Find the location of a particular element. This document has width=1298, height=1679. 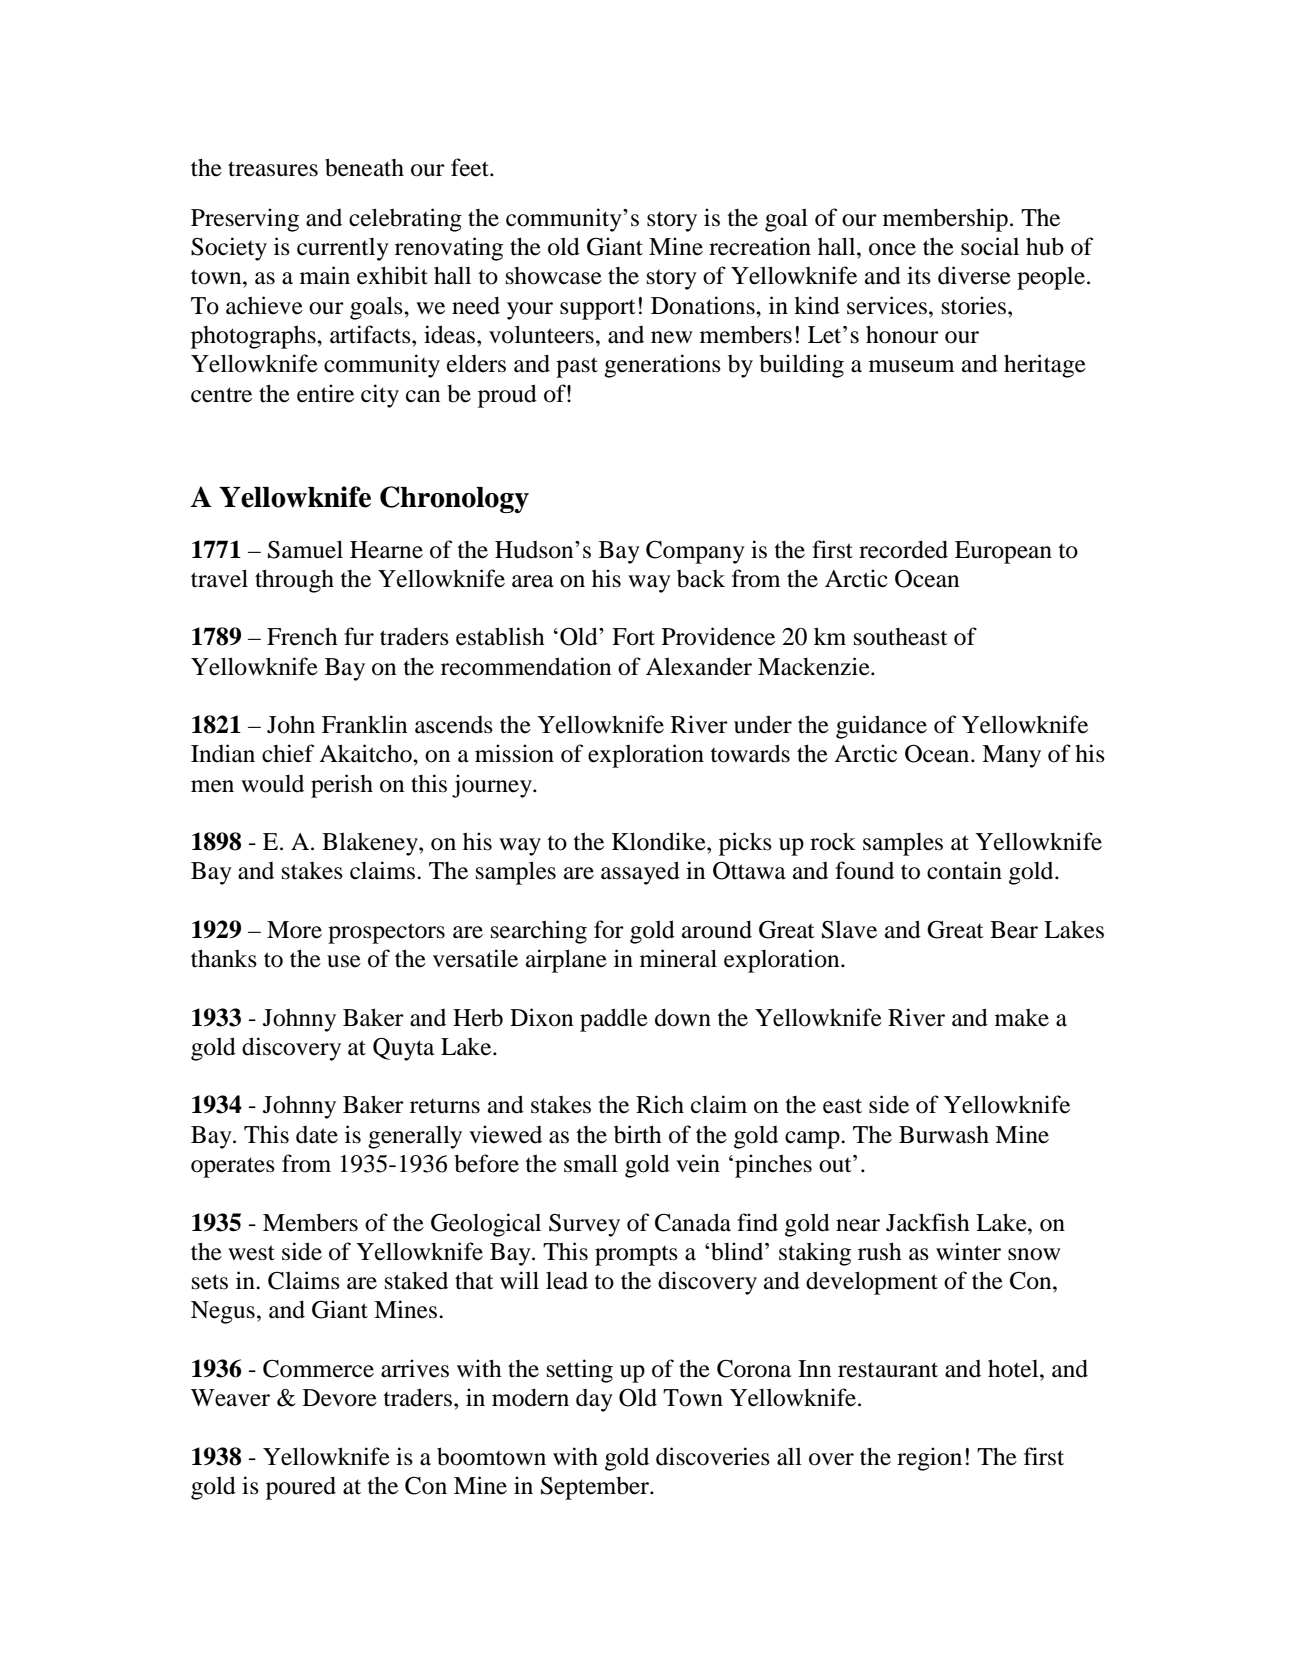

entire is located at coordinates (325, 393).
